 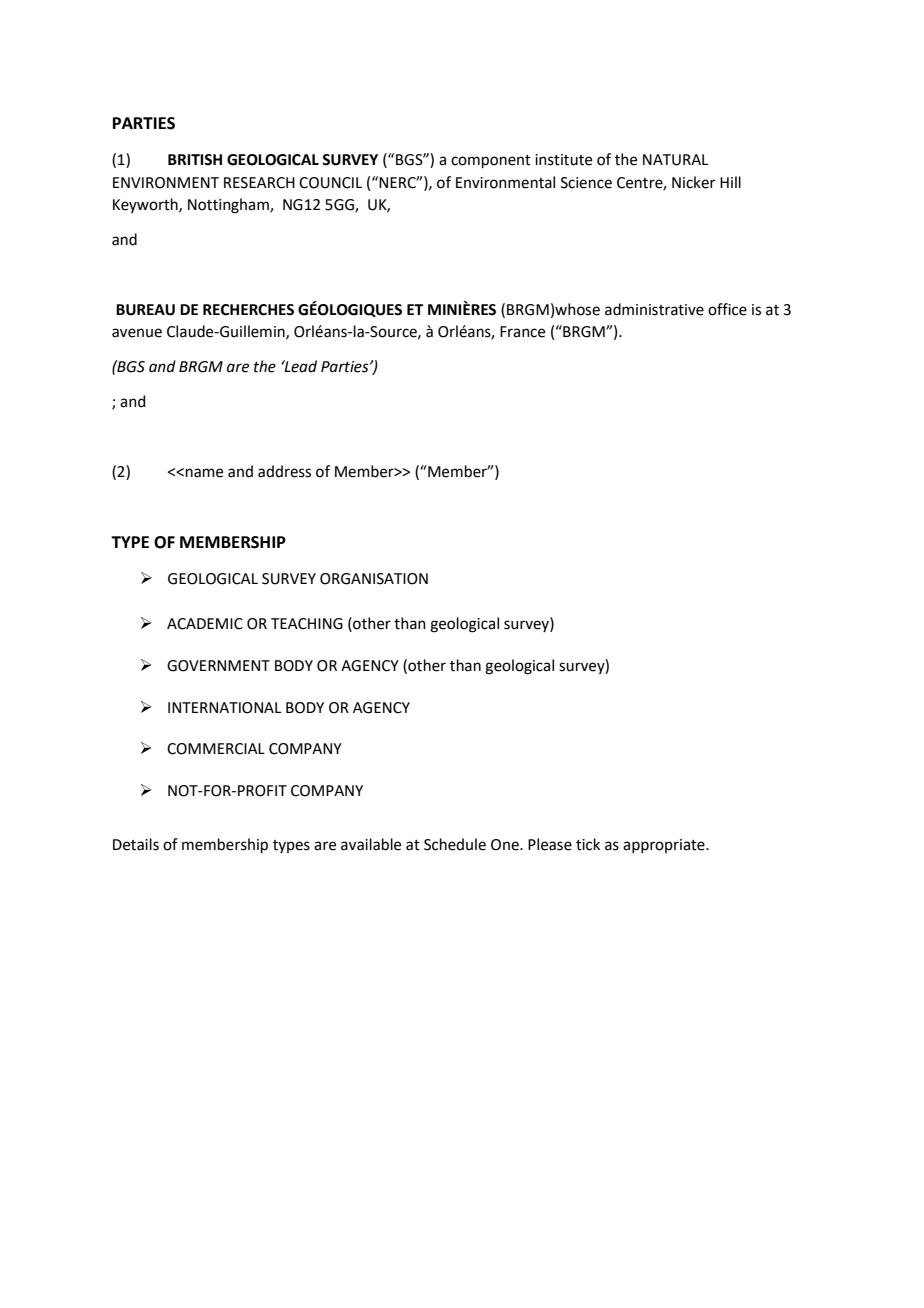 I want to click on component, so click(x=491, y=162).
